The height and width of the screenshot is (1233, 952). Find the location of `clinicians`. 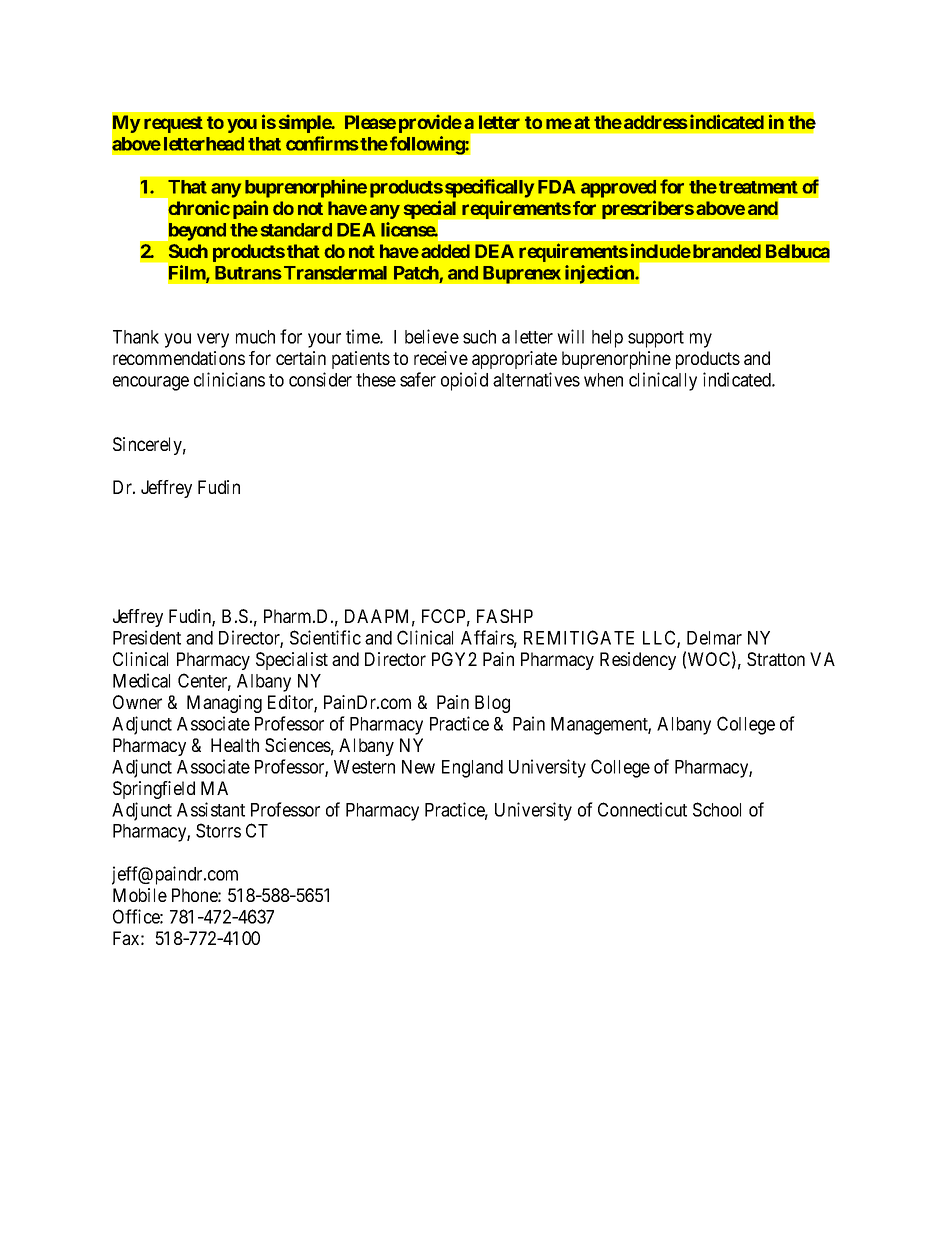

clinicians is located at coordinates (229, 379).
